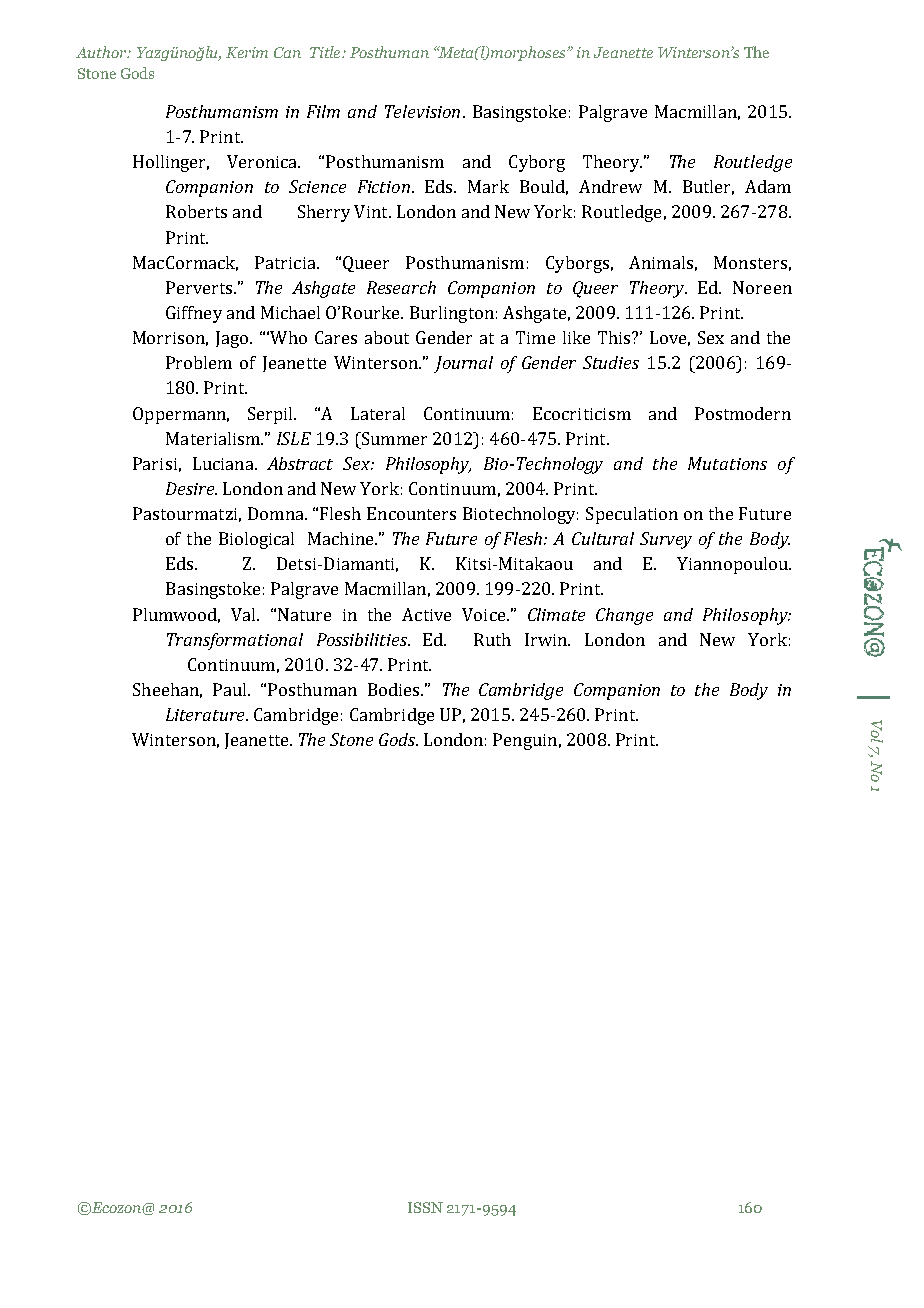 The height and width of the screenshot is (1308, 924). Describe the element at coordinates (610, 186) in the screenshot. I see `Andrew` at that location.
